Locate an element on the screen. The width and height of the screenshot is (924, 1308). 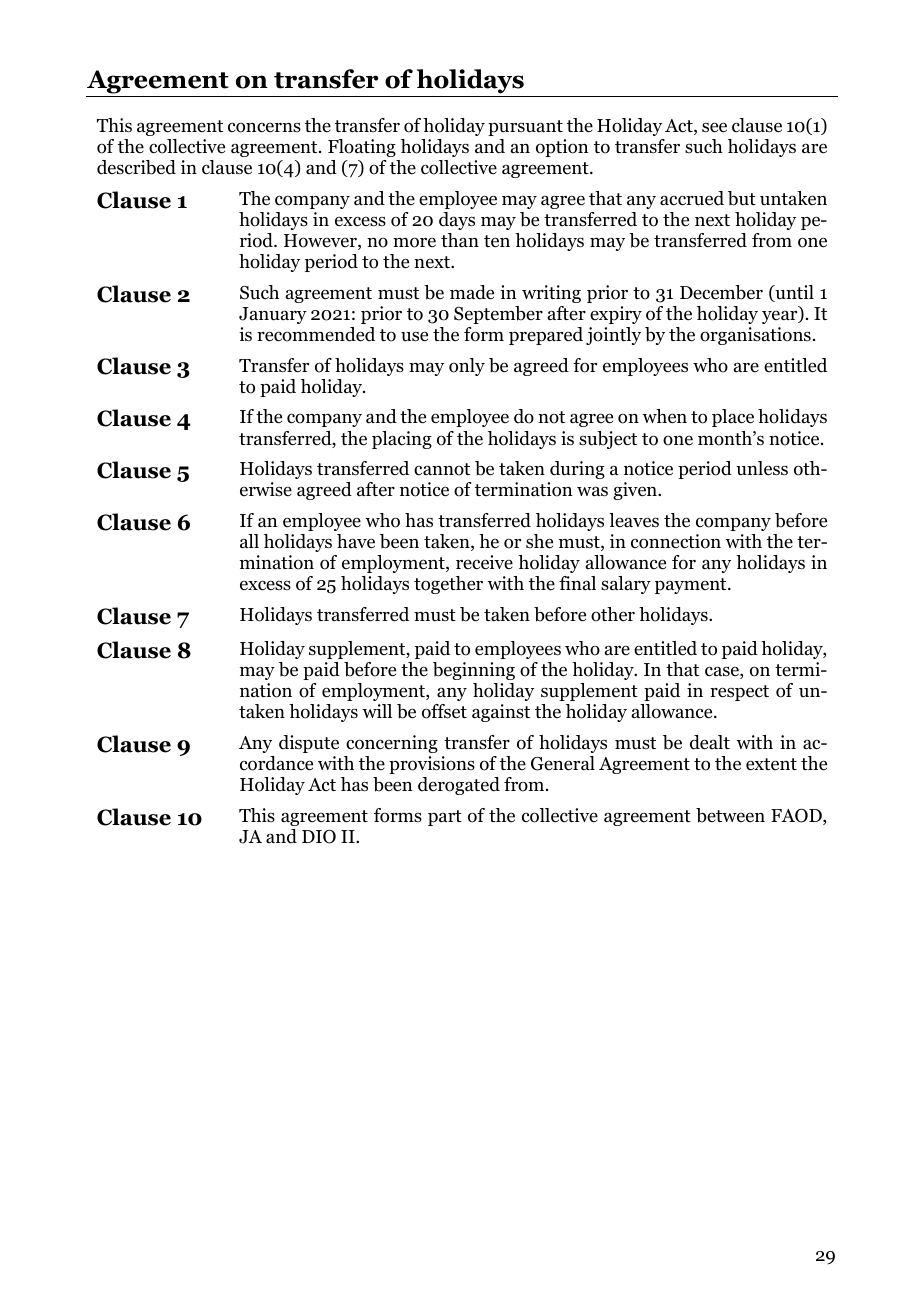
see is located at coordinates (714, 127).
